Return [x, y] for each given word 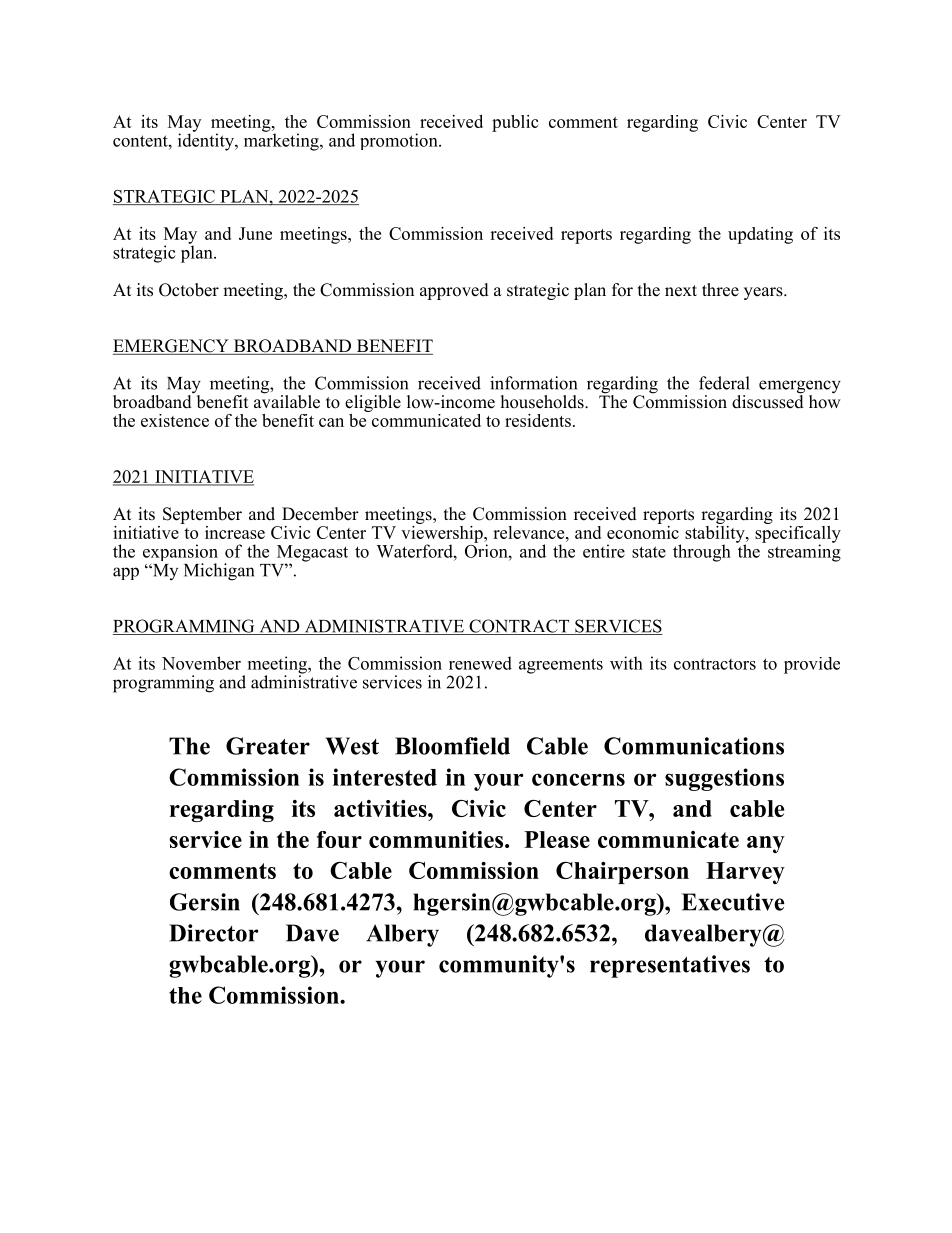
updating [760, 235]
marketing [282, 141]
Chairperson [622, 873]
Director [213, 933]
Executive [733, 902]
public [515, 123]
